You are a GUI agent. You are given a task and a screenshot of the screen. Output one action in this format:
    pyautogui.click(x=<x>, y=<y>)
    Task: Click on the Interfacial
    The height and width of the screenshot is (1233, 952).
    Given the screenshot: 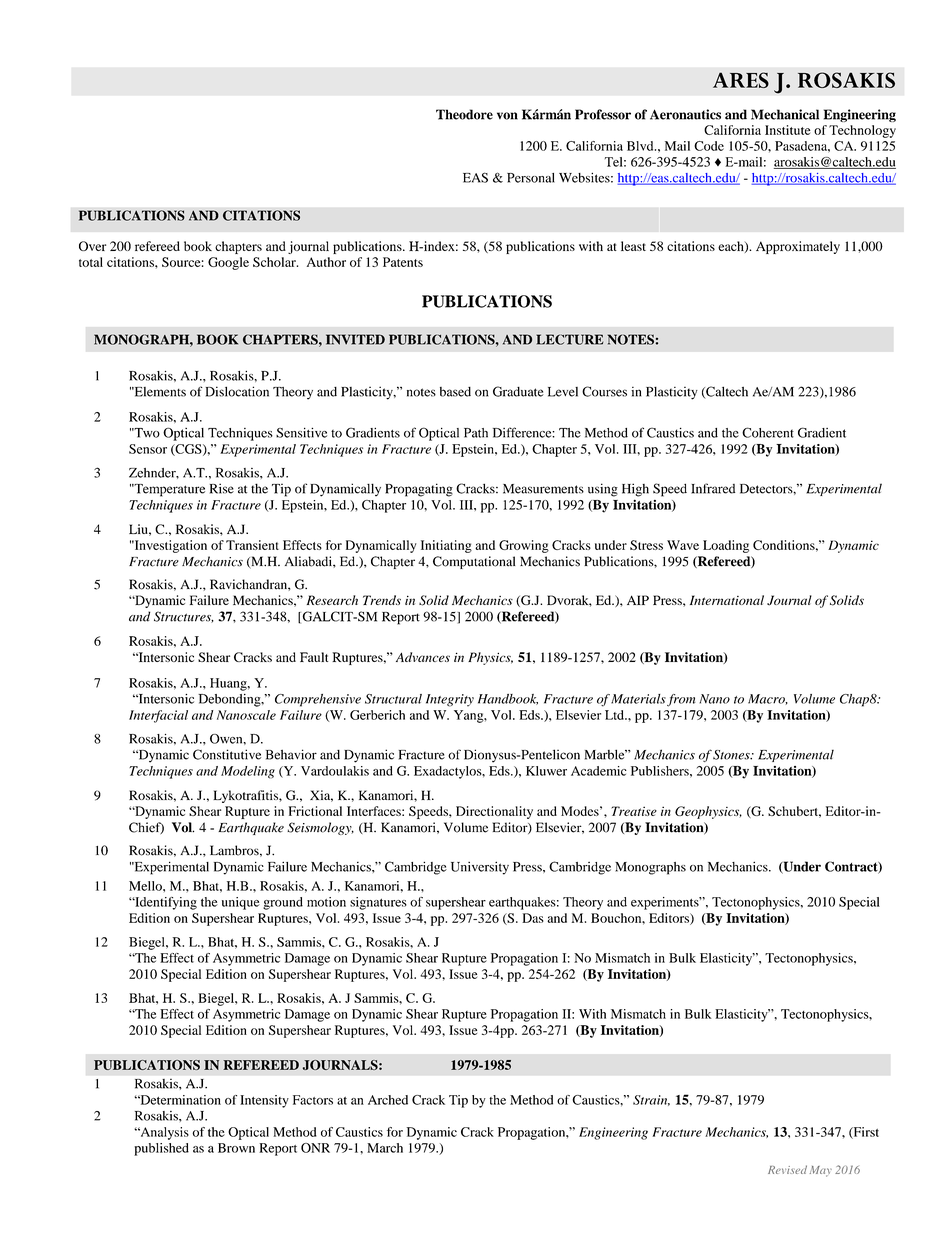 What is the action you would take?
    pyautogui.click(x=158, y=716)
